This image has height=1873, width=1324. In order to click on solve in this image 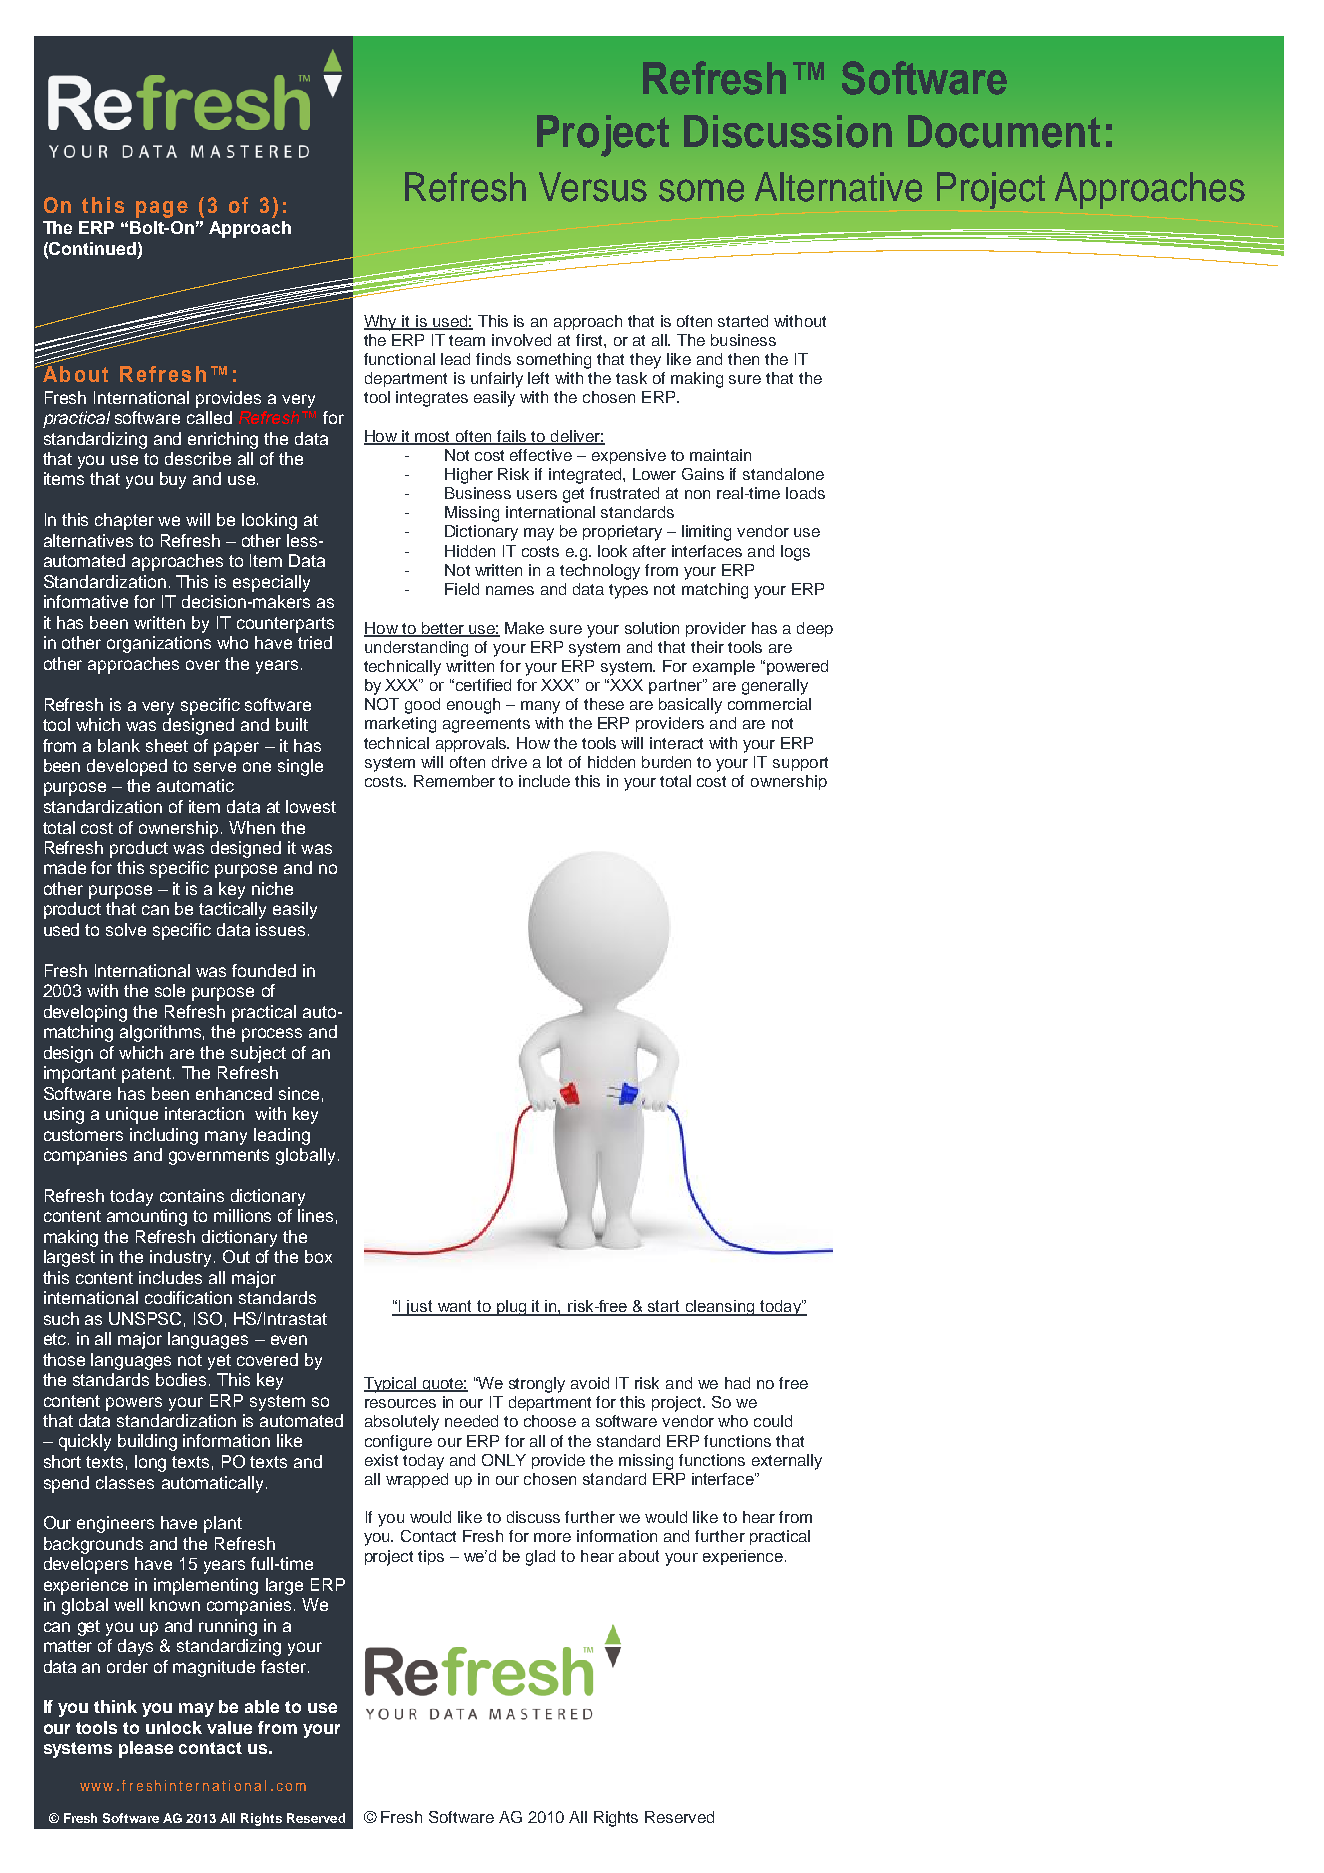, I will do `click(126, 929)`.
